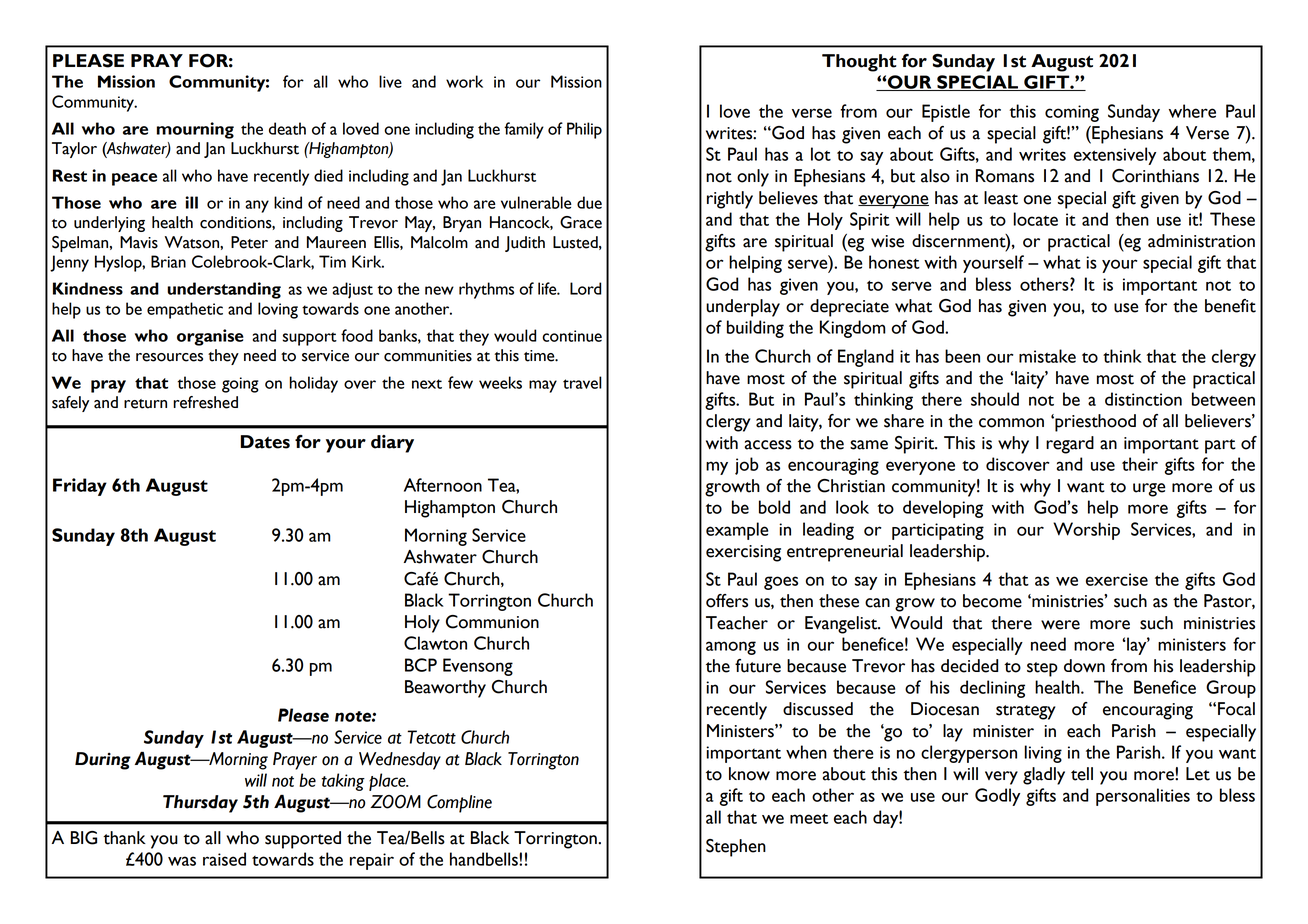 The image size is (1308, 924). I want to click on raised, so click(224, 859).
